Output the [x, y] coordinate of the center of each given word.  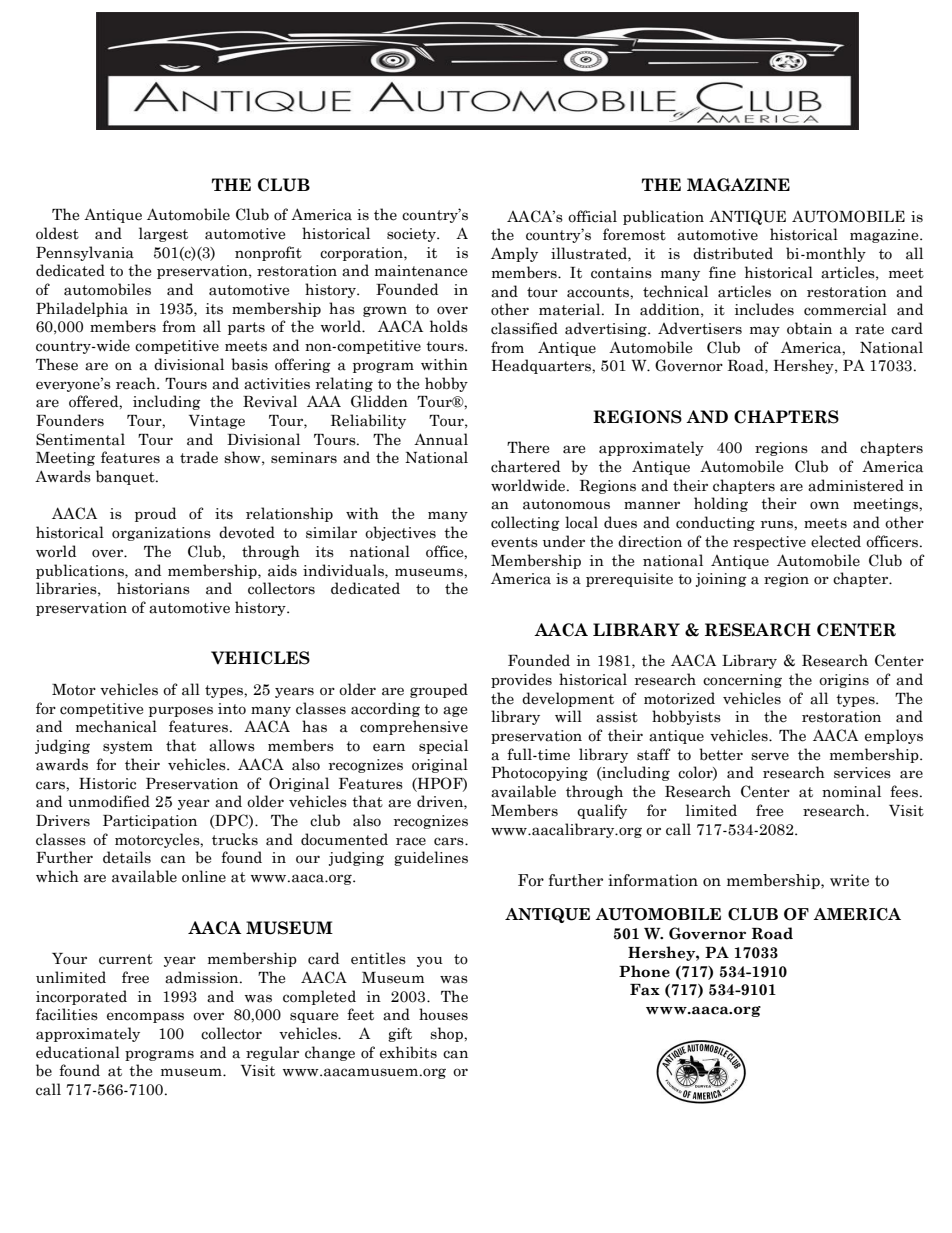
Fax [645, 990]
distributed [733, 253]
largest [163, 234]
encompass [145, 1017]
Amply [514, 254]
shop [447, 1034]
